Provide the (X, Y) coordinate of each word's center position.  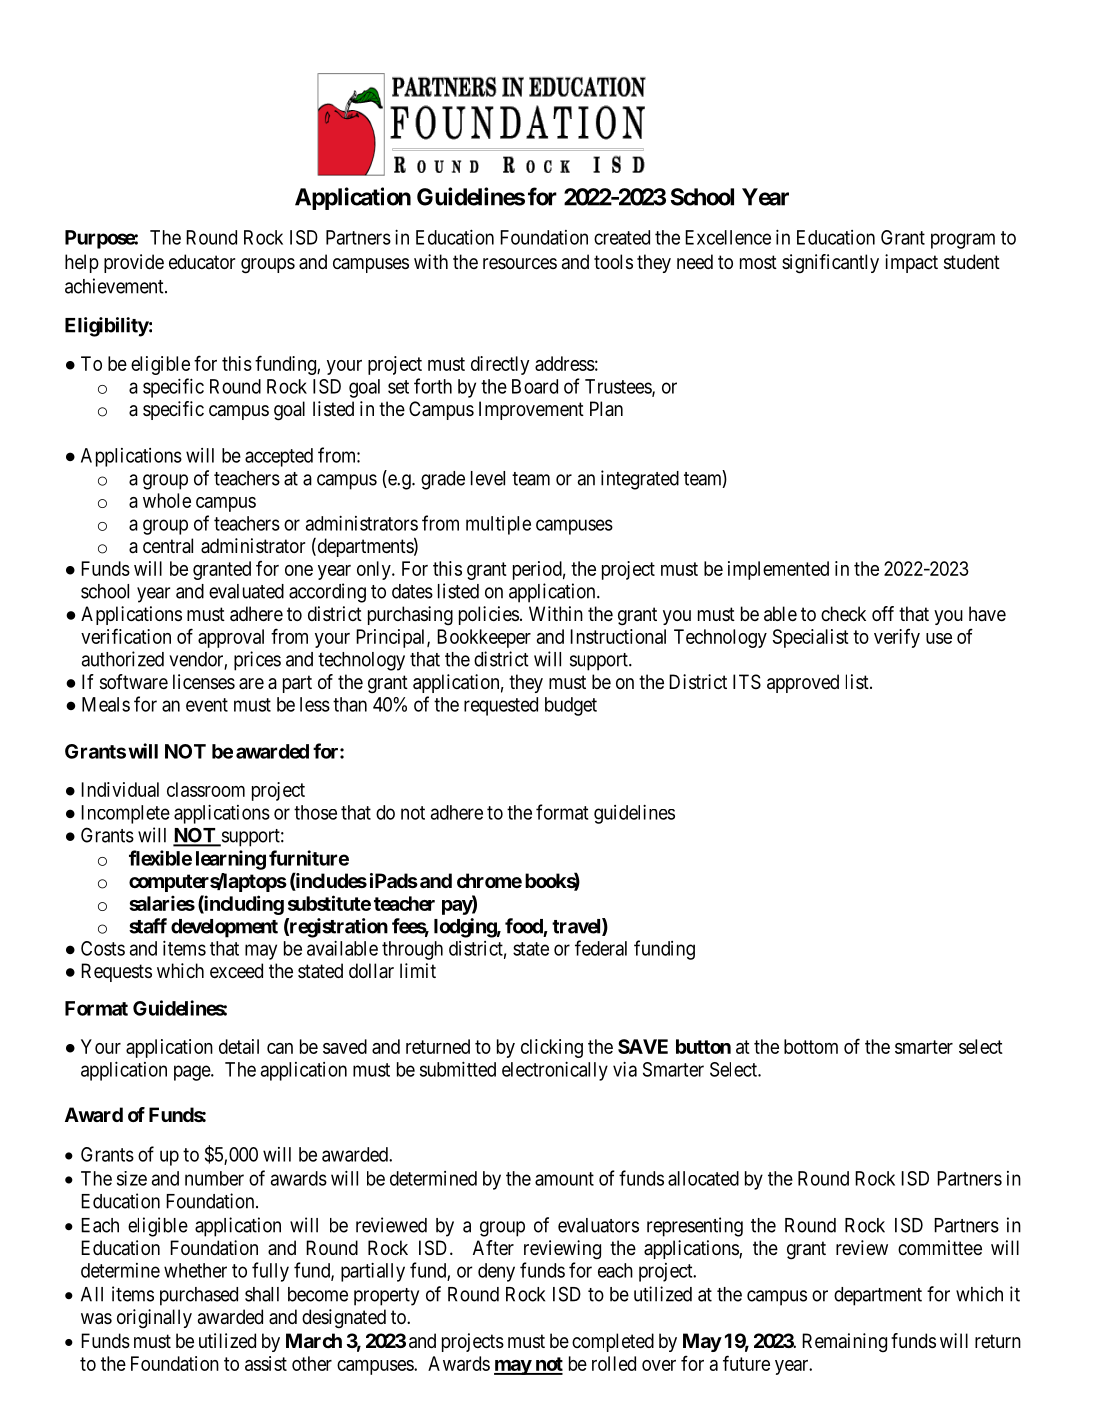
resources (520, 263)
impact (911, 263)
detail (239, 1046)
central (168, 546)
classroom (206, 789)
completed (613, 1342)
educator (202, 262)
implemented (778, 570)
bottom (811, 1046)
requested (501, 706)
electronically (555, 1071)
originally (154, 1319)
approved (803, 683)
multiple (498, 525)
